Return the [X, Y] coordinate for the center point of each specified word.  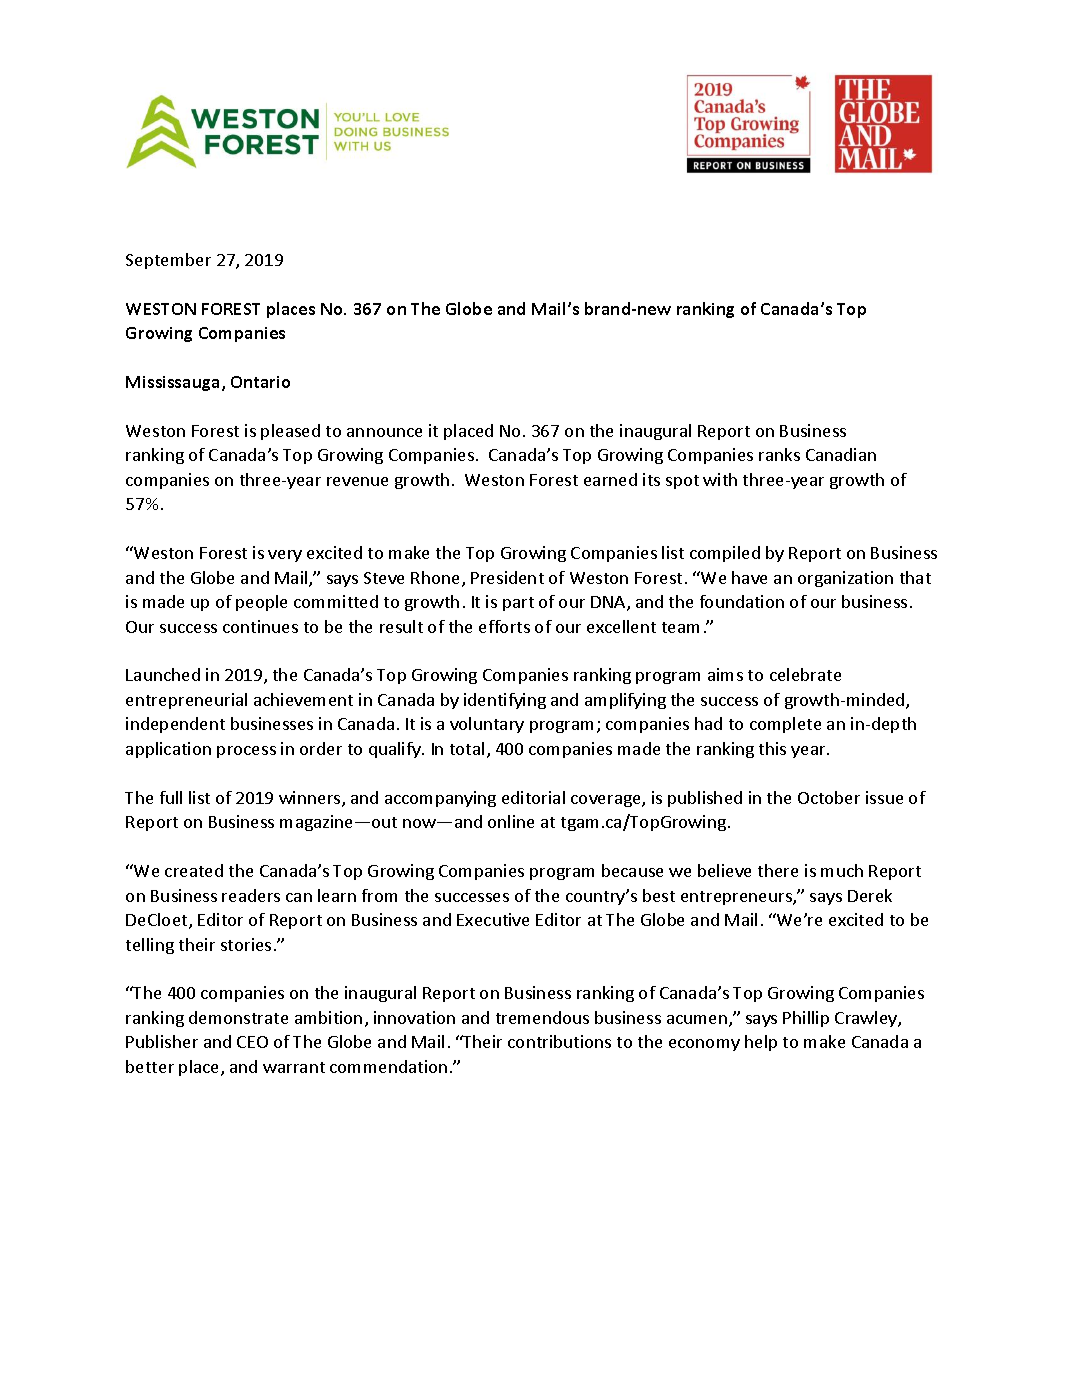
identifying [505, 701]
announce [384, 432]
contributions [559, 1041]
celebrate [805, 674]
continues [260, 626]
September [168, 261]
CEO [252, 1042]
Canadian [841, 454]
